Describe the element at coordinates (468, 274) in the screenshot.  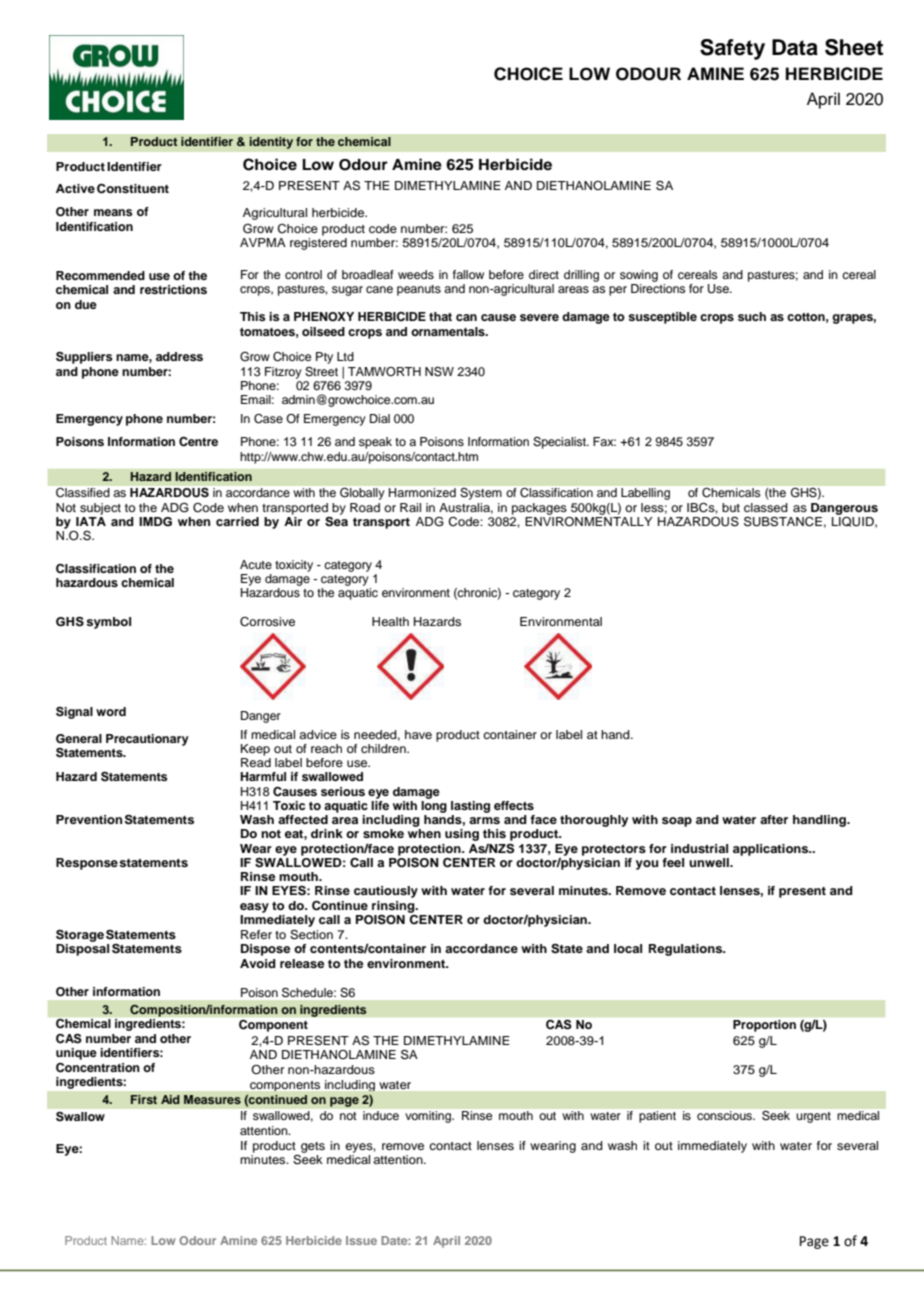
I see `fallow` at that location.
